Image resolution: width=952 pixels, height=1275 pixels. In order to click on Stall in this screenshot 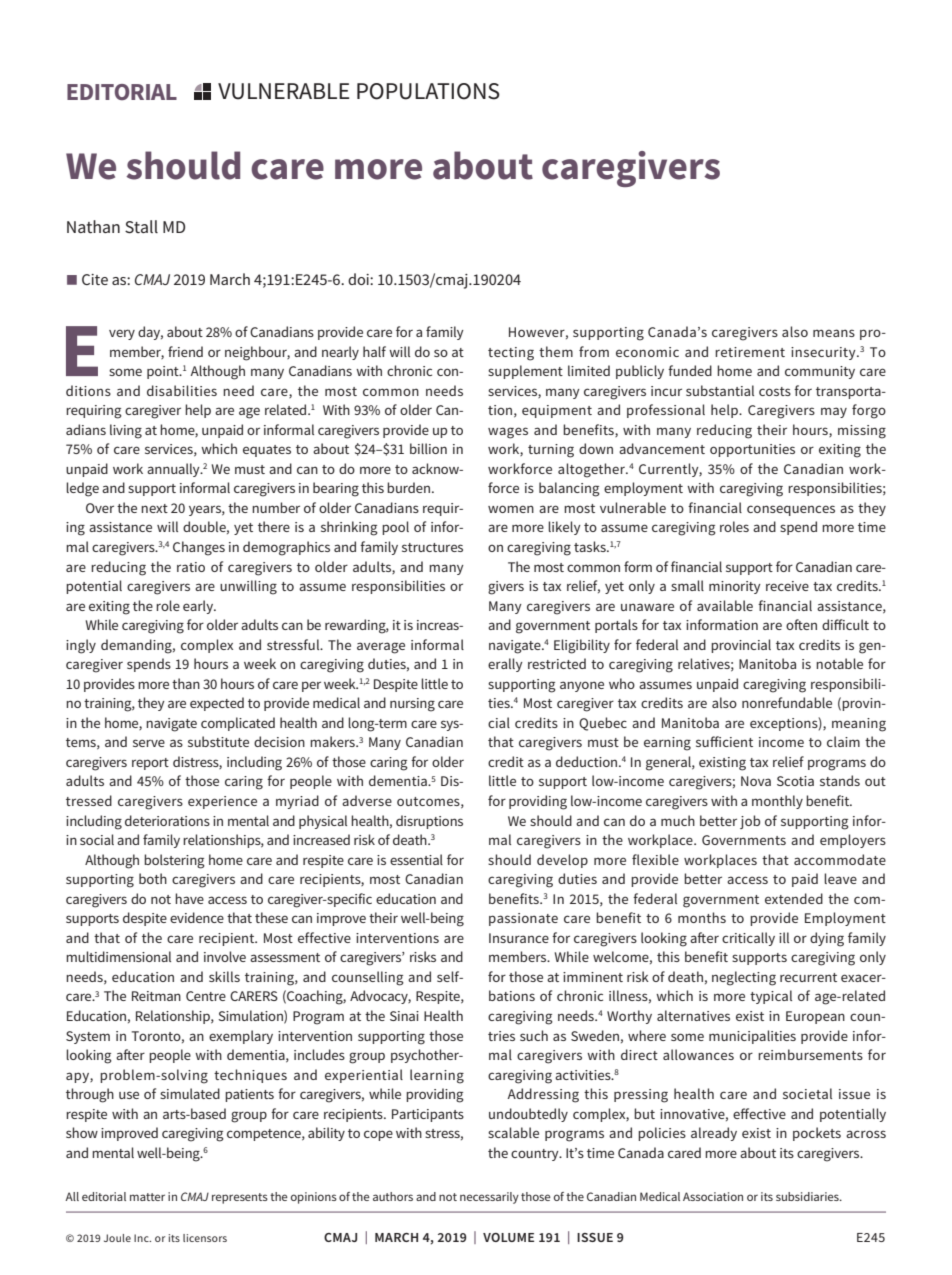, I will do `click(141, 227)`.
